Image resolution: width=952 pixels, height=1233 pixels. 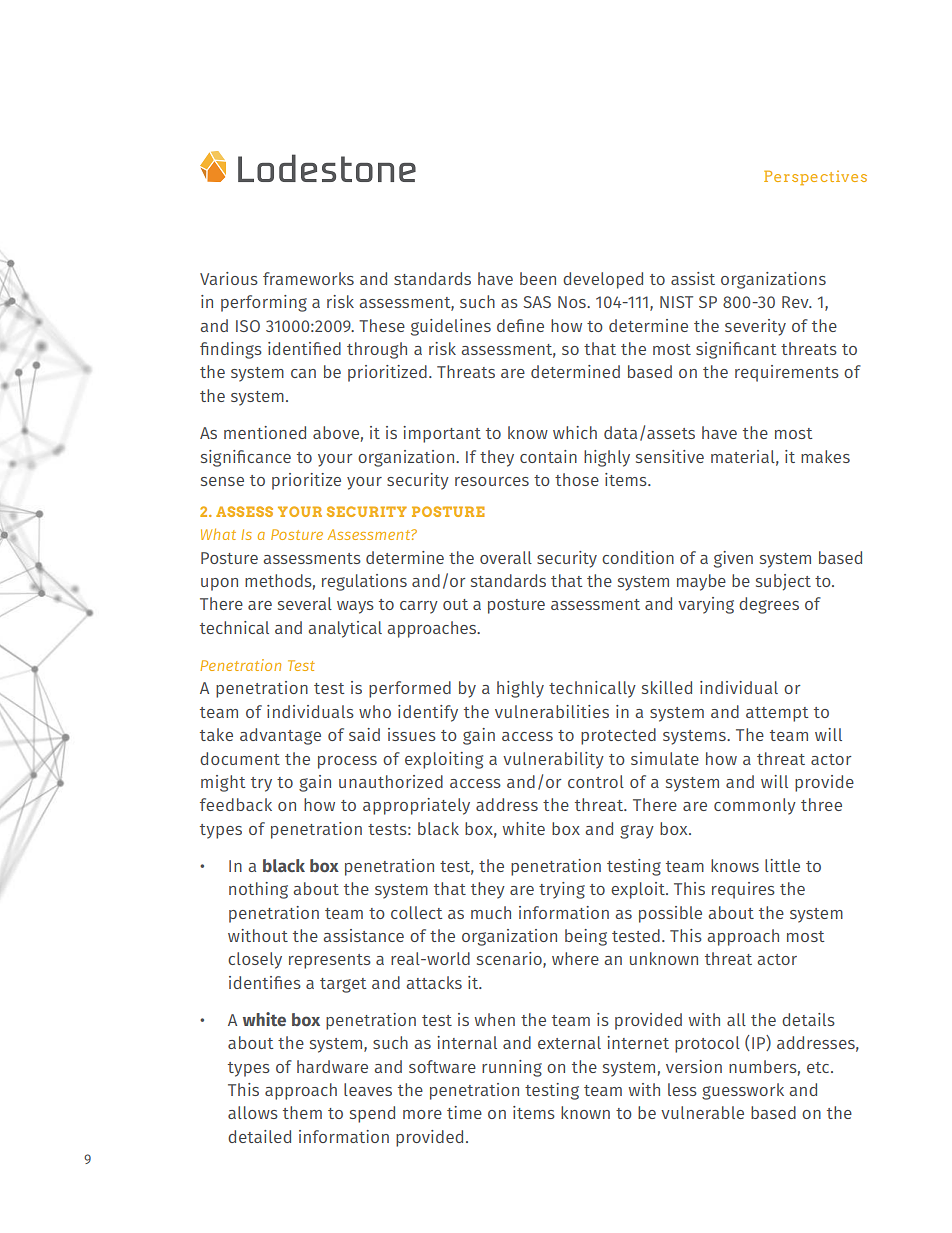 What do you see at coordinates (304, 348) in the screenshot?
I see `identified` at bounding box center [304, 348].
